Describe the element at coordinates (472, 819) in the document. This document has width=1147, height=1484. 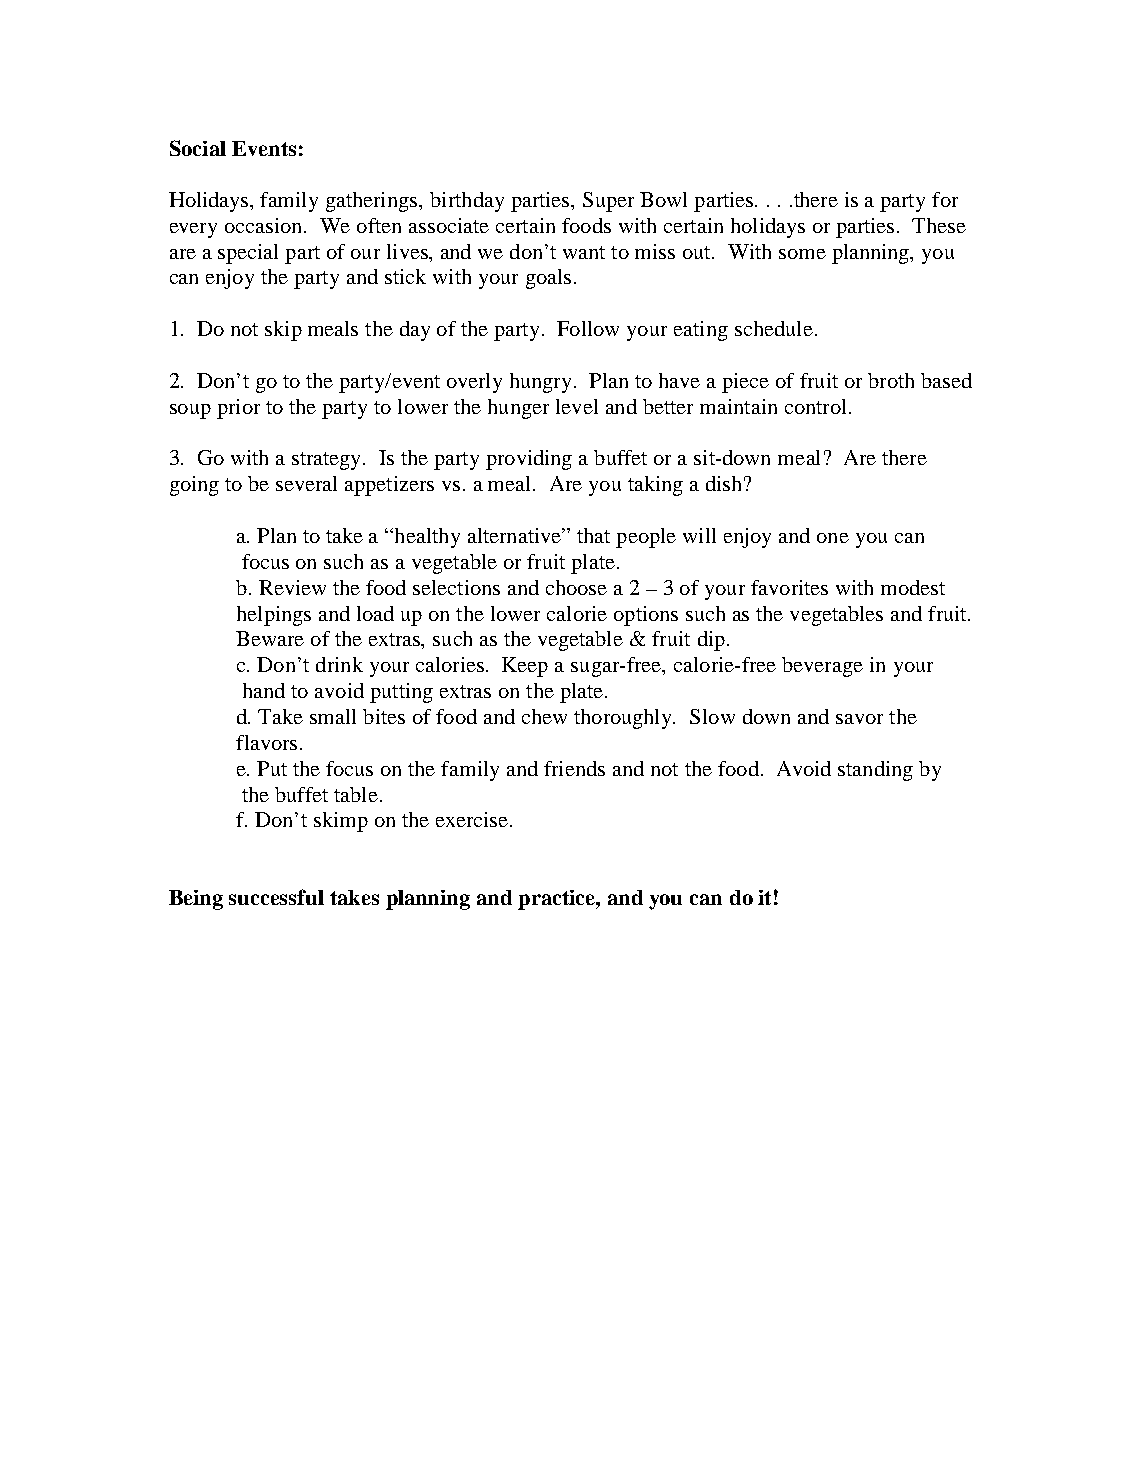
I see `exercise` at that location.
